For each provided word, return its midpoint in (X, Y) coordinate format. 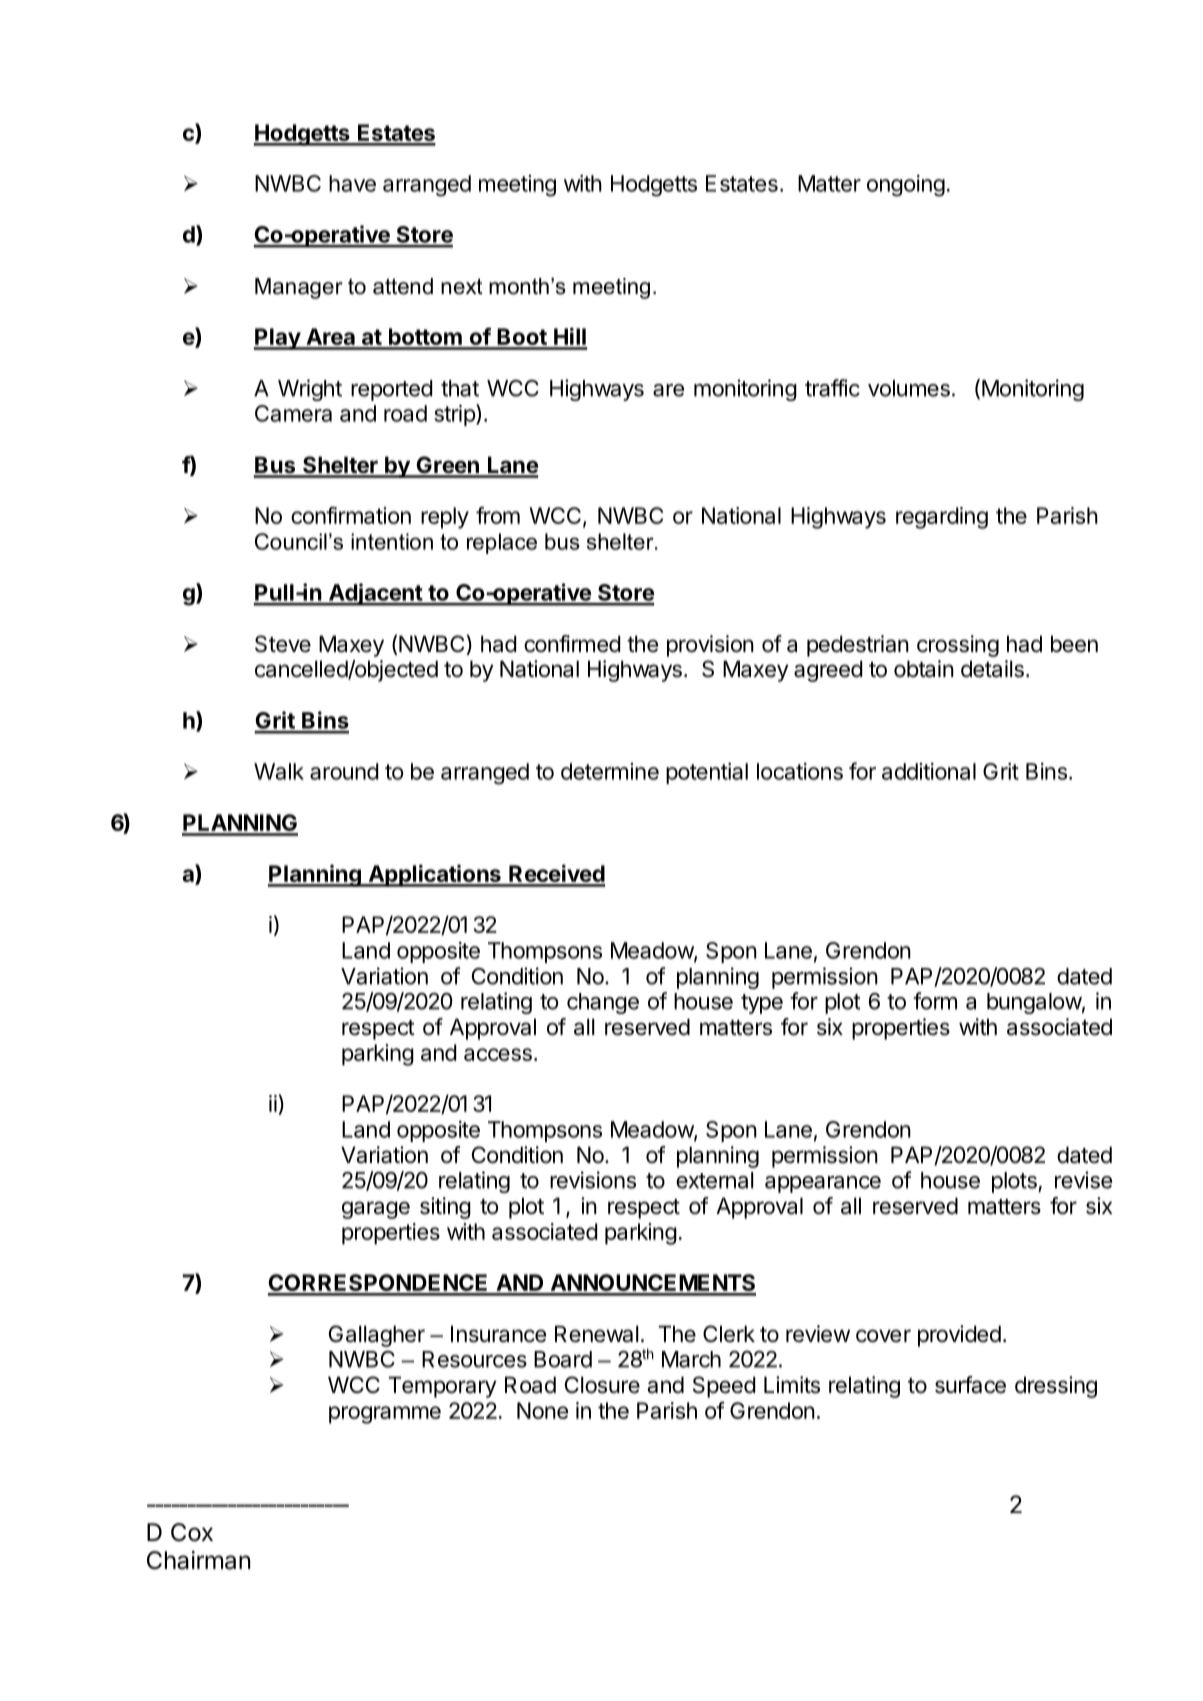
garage (376, 1210)
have (352, 183)
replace (502, 543)
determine (610, 771)
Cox (192, 1532)
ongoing (906, 186)
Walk (279, 771)
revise (1083, 1180)
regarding (942, 518)
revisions (593, 1180)
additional (929, 771)
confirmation (351, 515)
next (462, 286)
